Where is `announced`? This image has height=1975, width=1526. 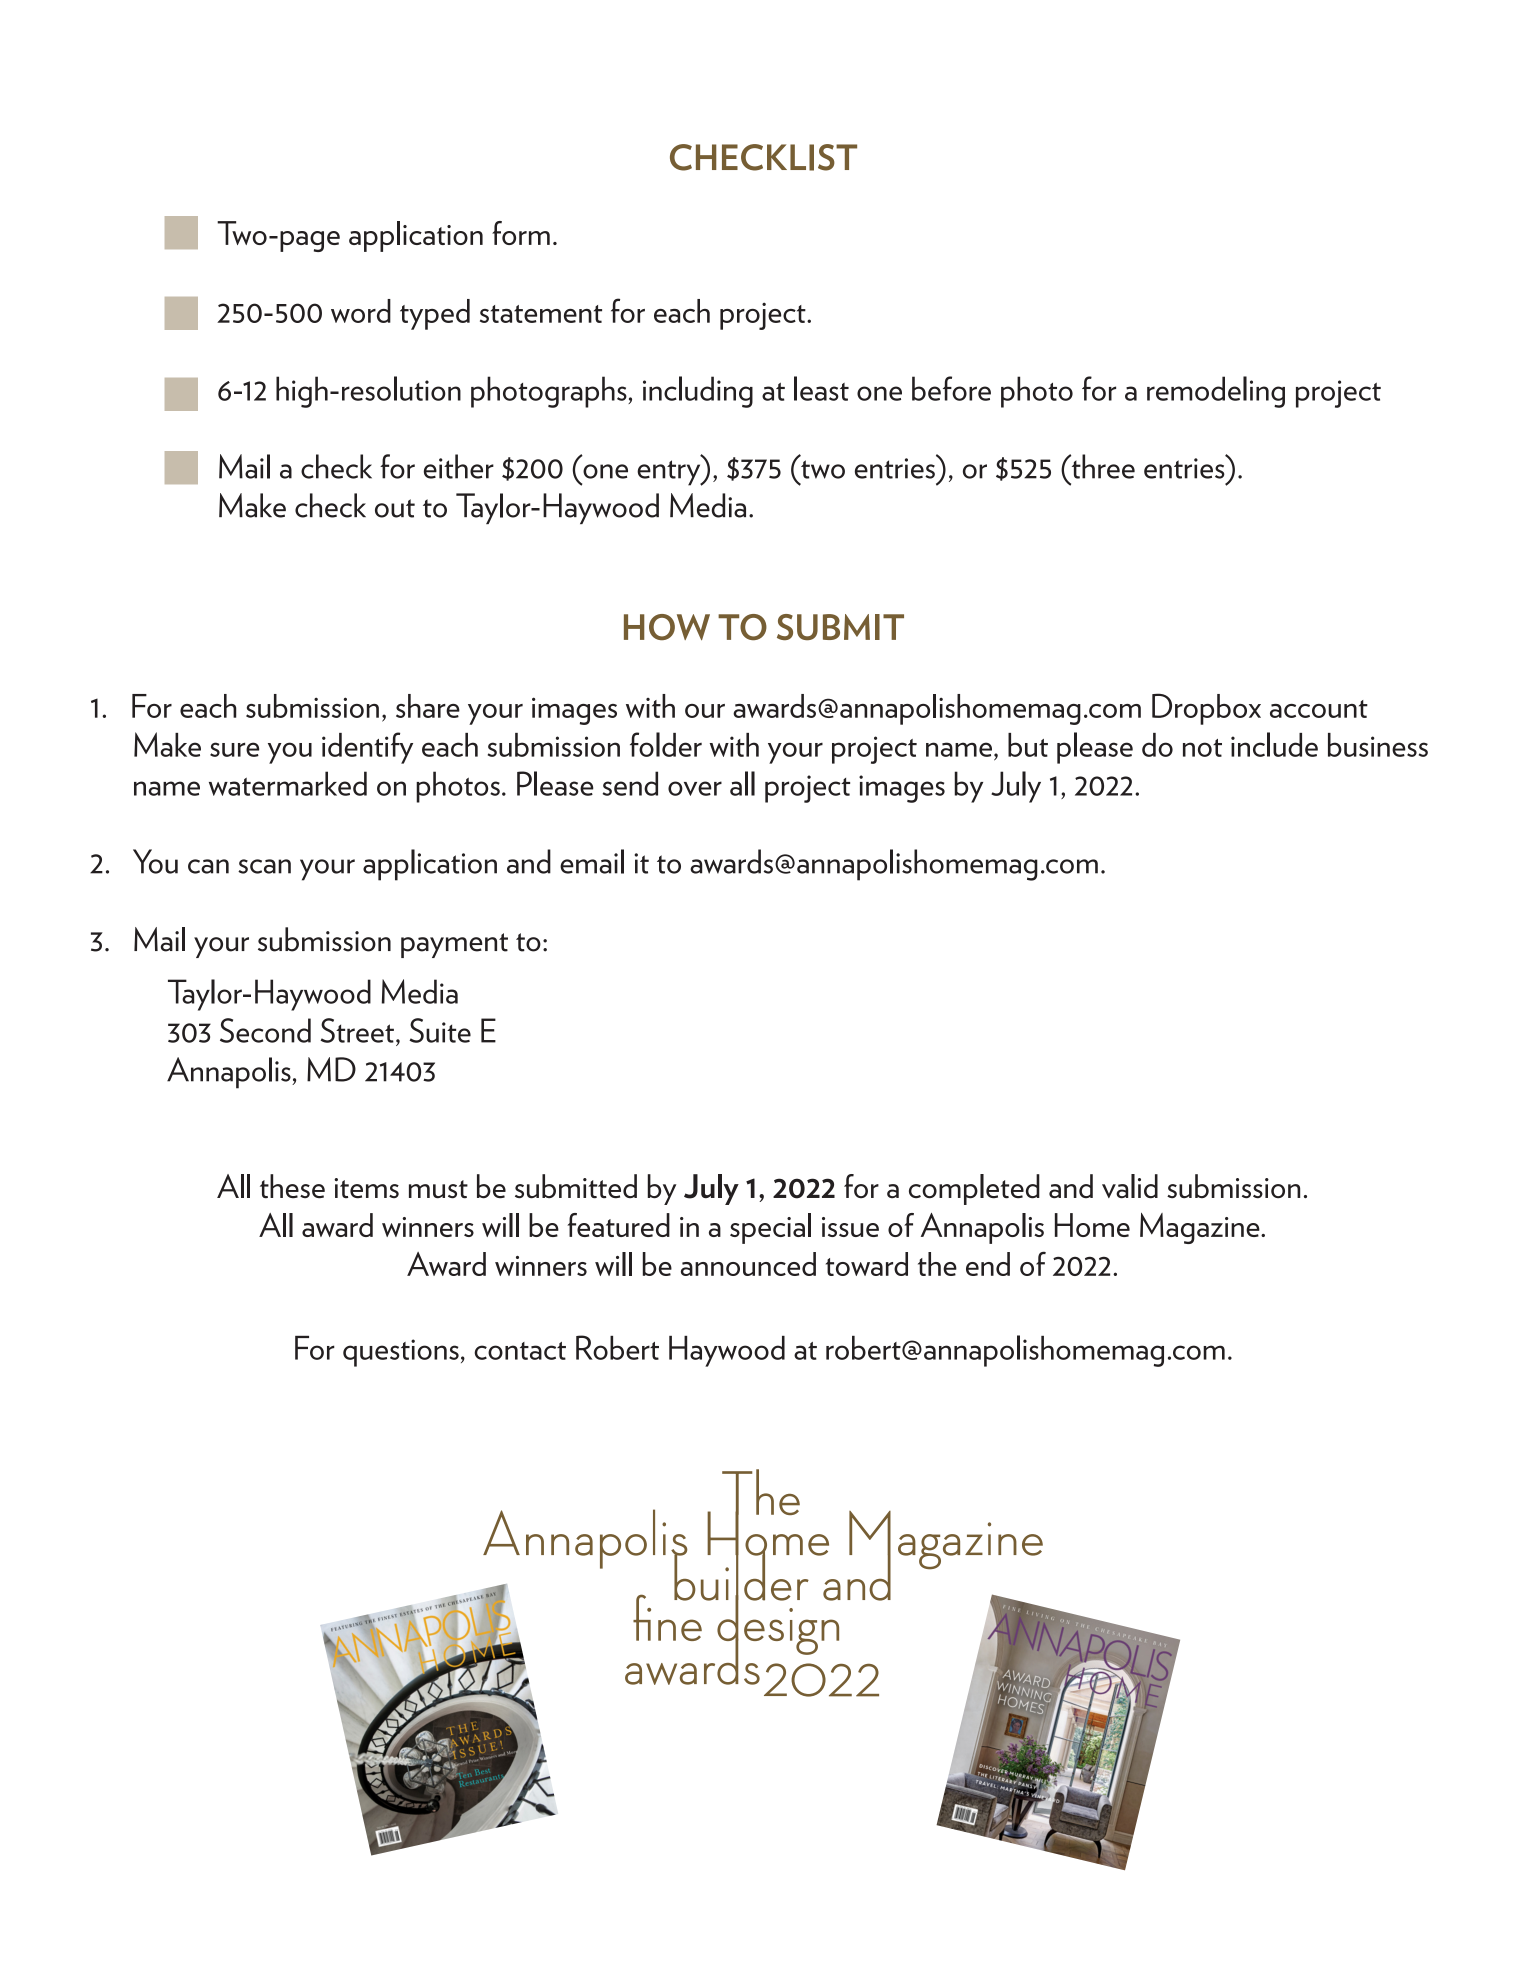 announced is located at coordinates (748, 1264).
